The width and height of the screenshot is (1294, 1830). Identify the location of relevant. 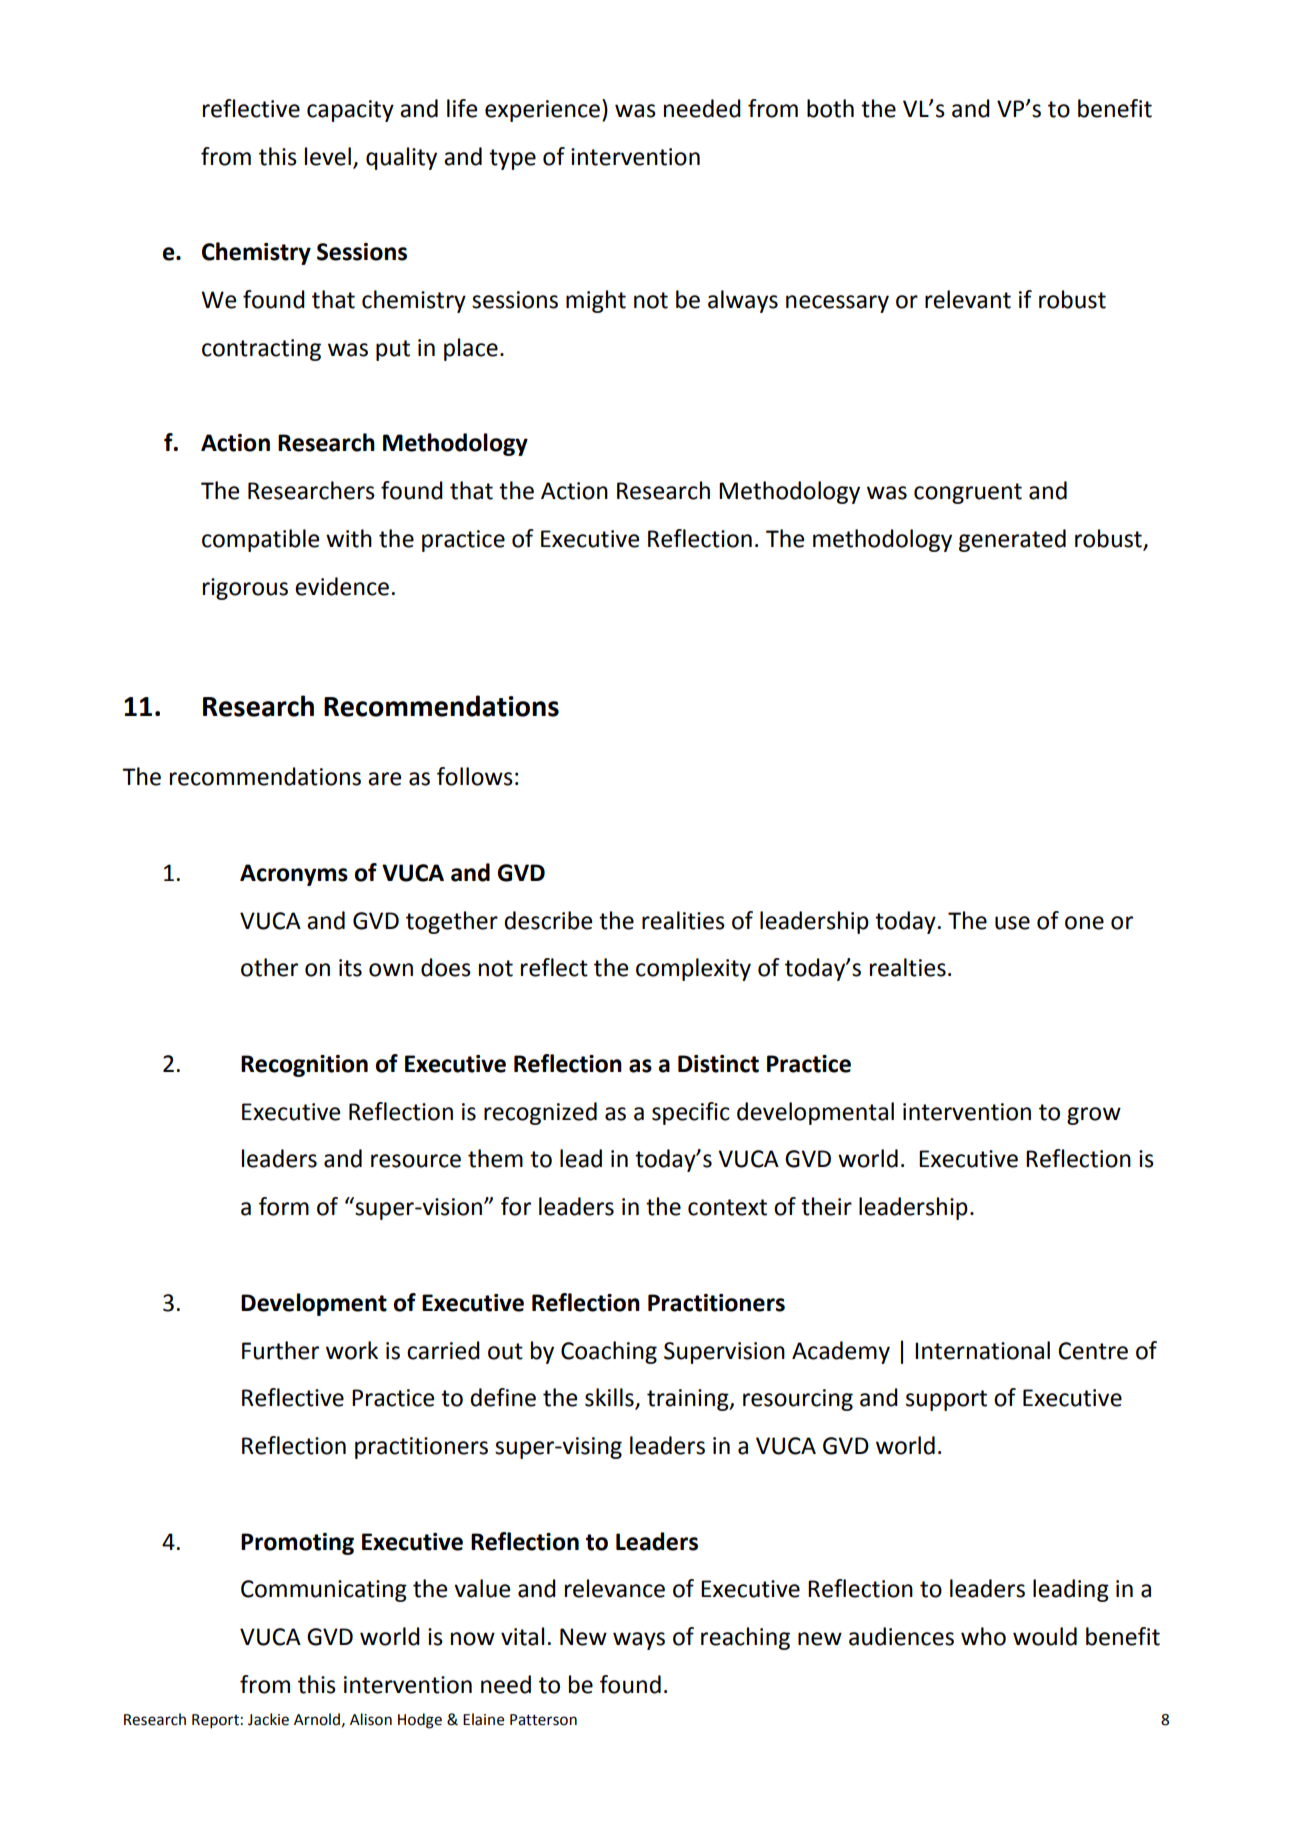
(968, 299).
